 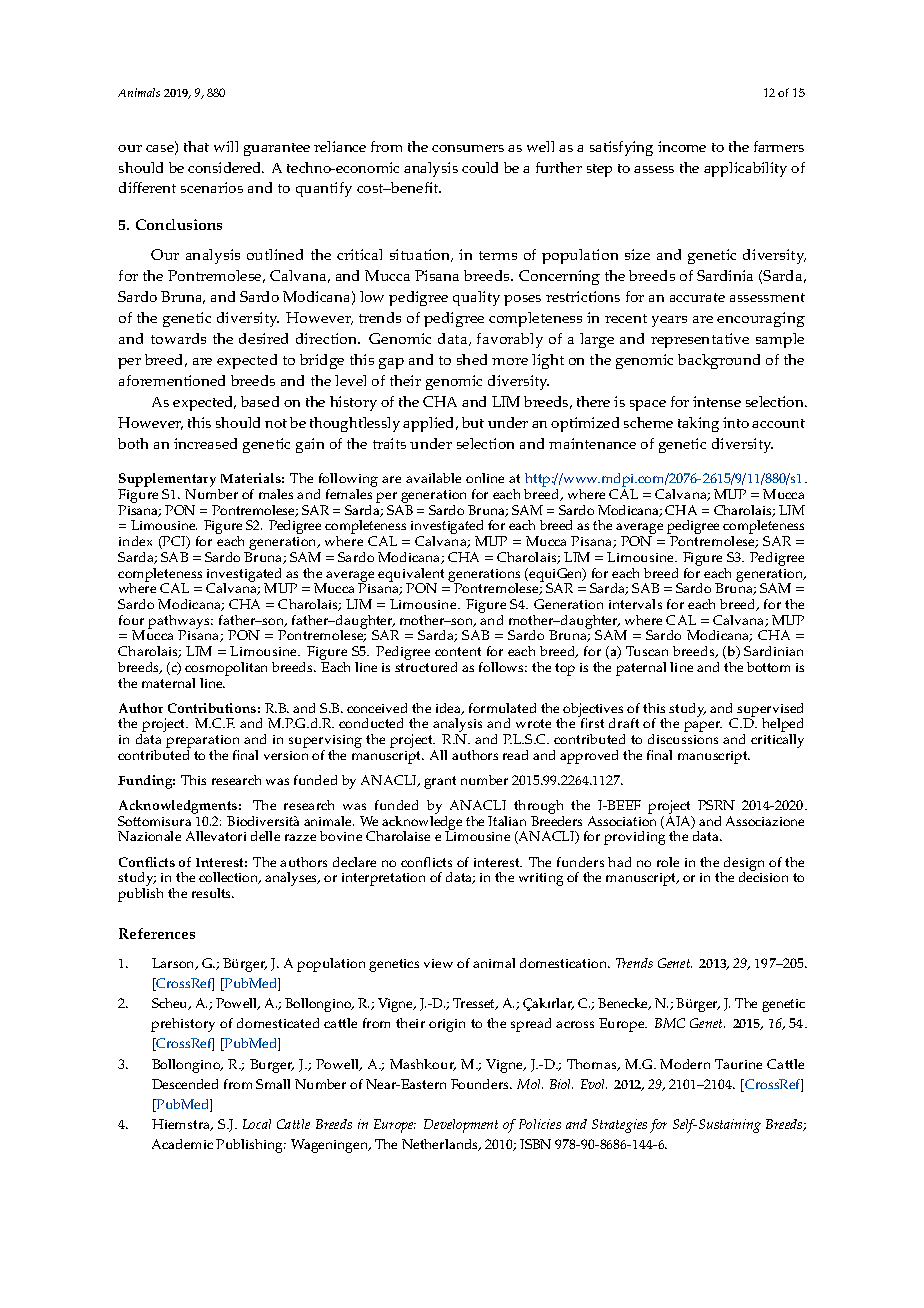 What do you see at coordinates (480, 167) in the page?
I see `could` at bounding box center [480, 167].
